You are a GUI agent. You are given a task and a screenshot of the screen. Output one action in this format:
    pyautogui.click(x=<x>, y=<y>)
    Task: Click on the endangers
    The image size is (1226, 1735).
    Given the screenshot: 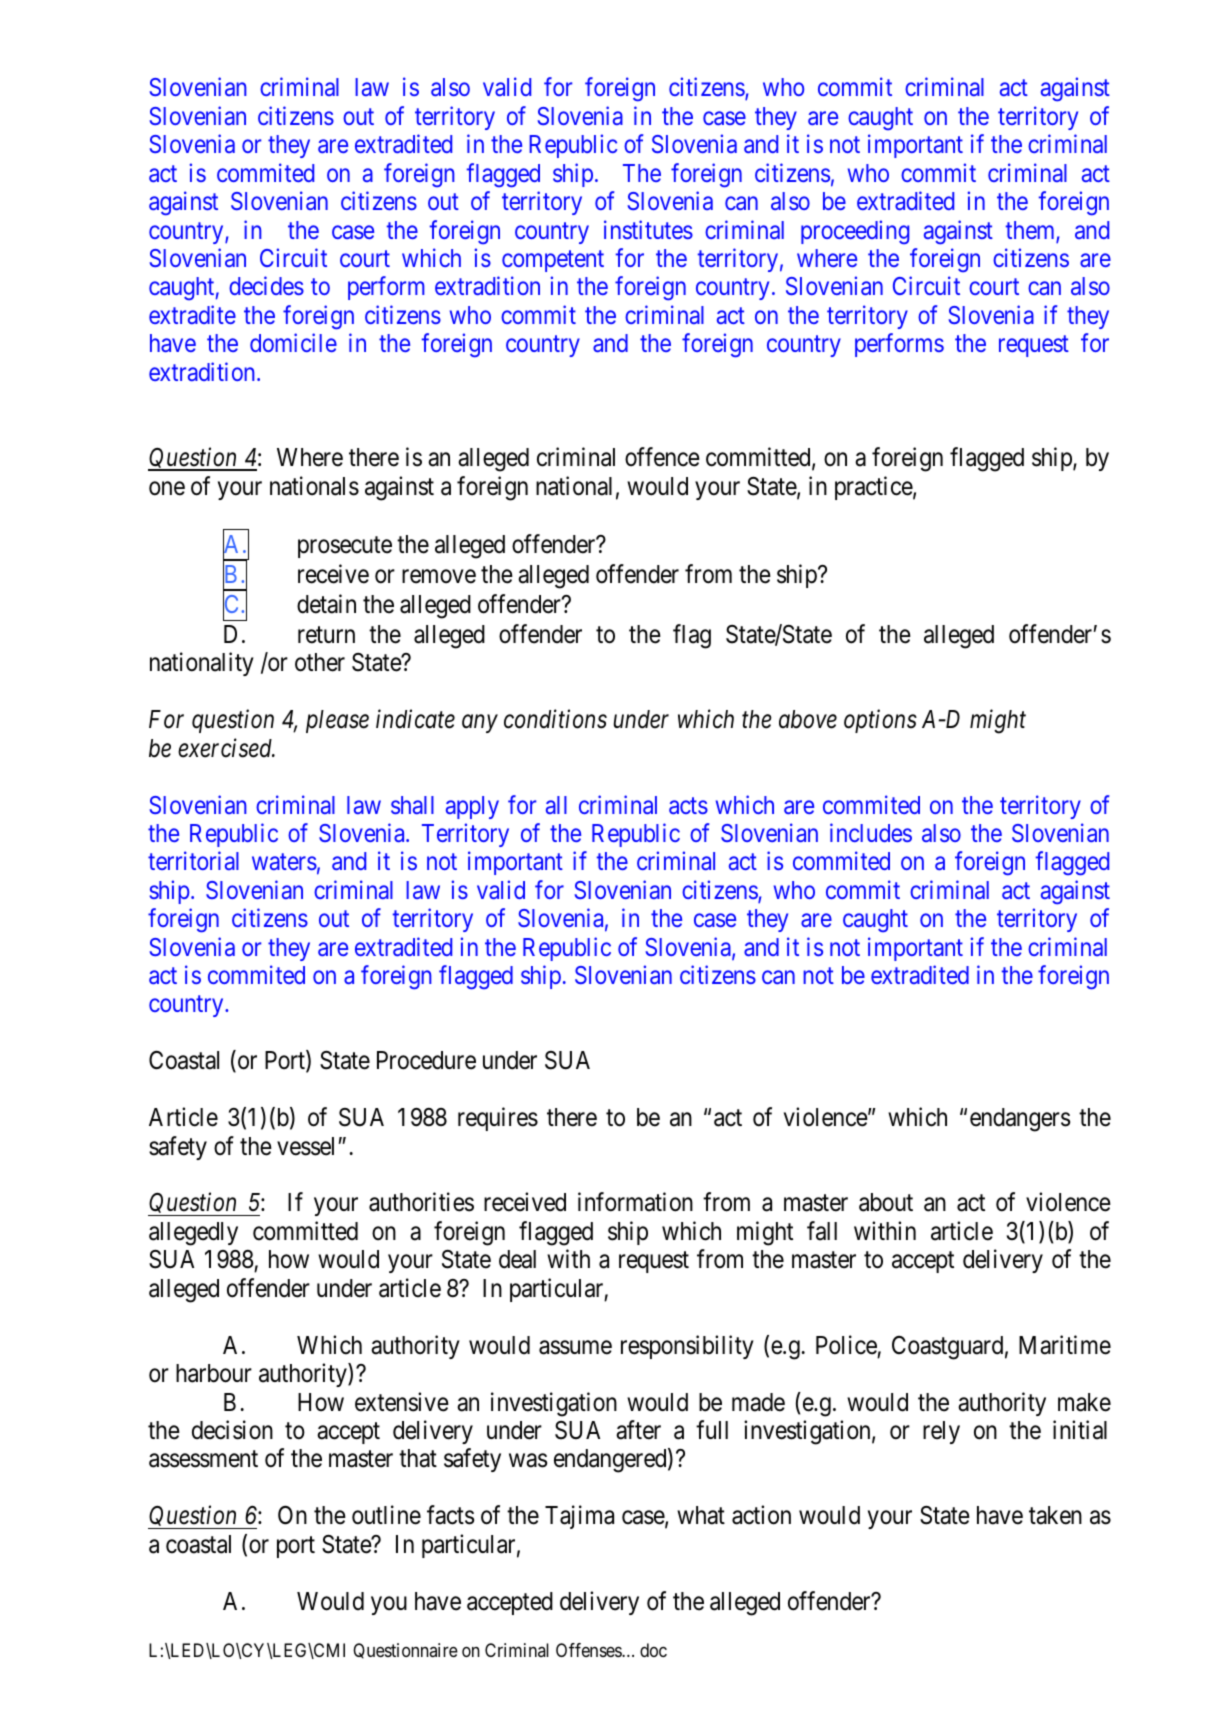 What is the action you would take?
    pyautogui.click(x=1020, y=1120)
